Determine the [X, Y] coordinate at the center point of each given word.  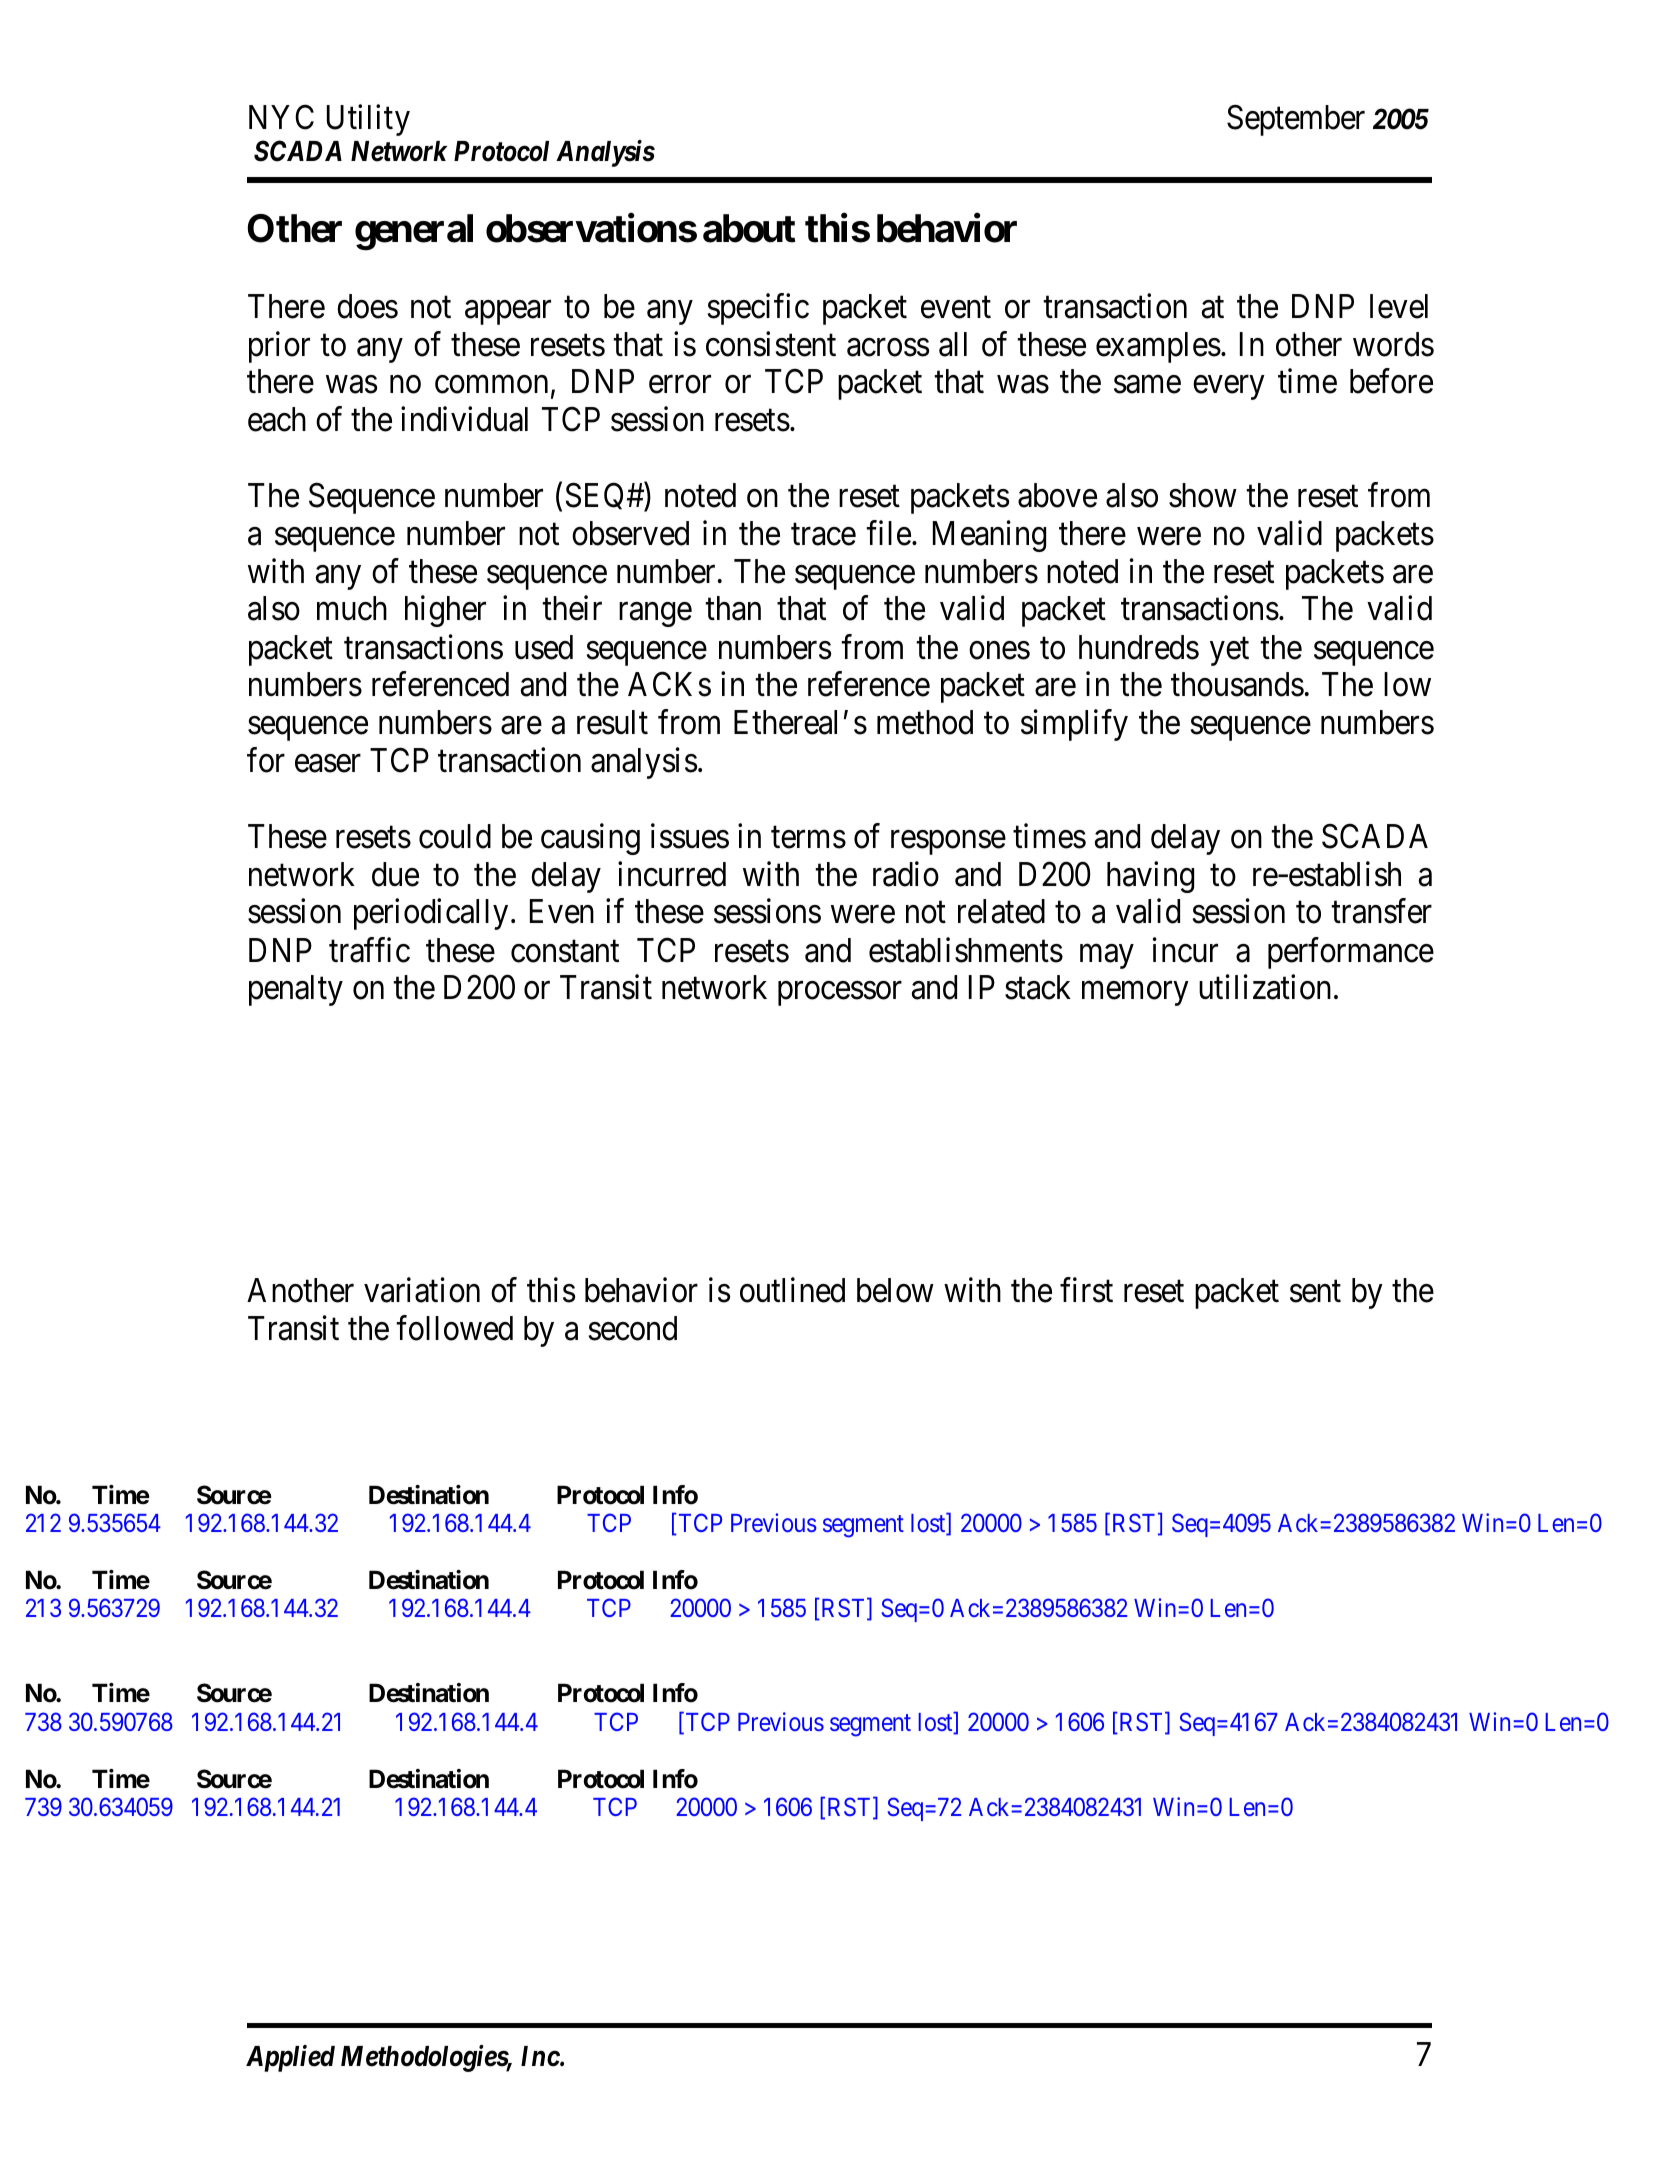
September [1296, 120]
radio [906, 874]
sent [1315, 1292]
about [749, 228]
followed [454, 1328]
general [414, 232]
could [455, 836]
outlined [792, 1290]
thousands [1237, 684]
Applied [290, 2058]
